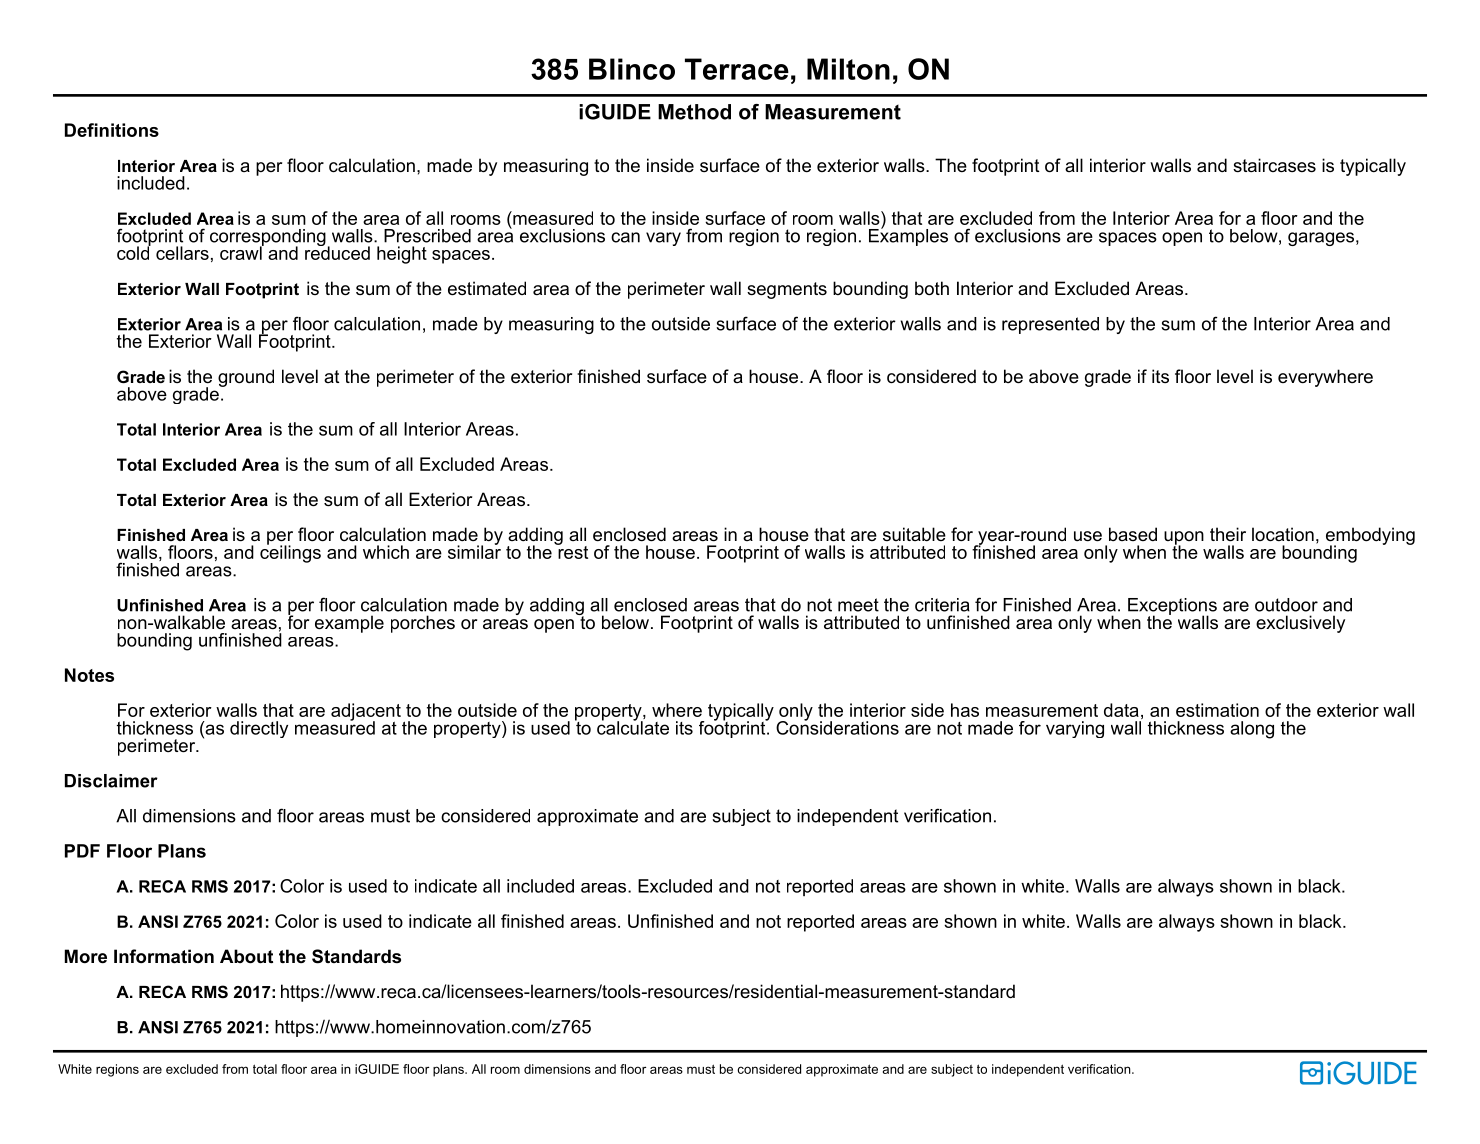  Describe the element at coordinates (572, 551) in the image. I see `rest` at that location.
